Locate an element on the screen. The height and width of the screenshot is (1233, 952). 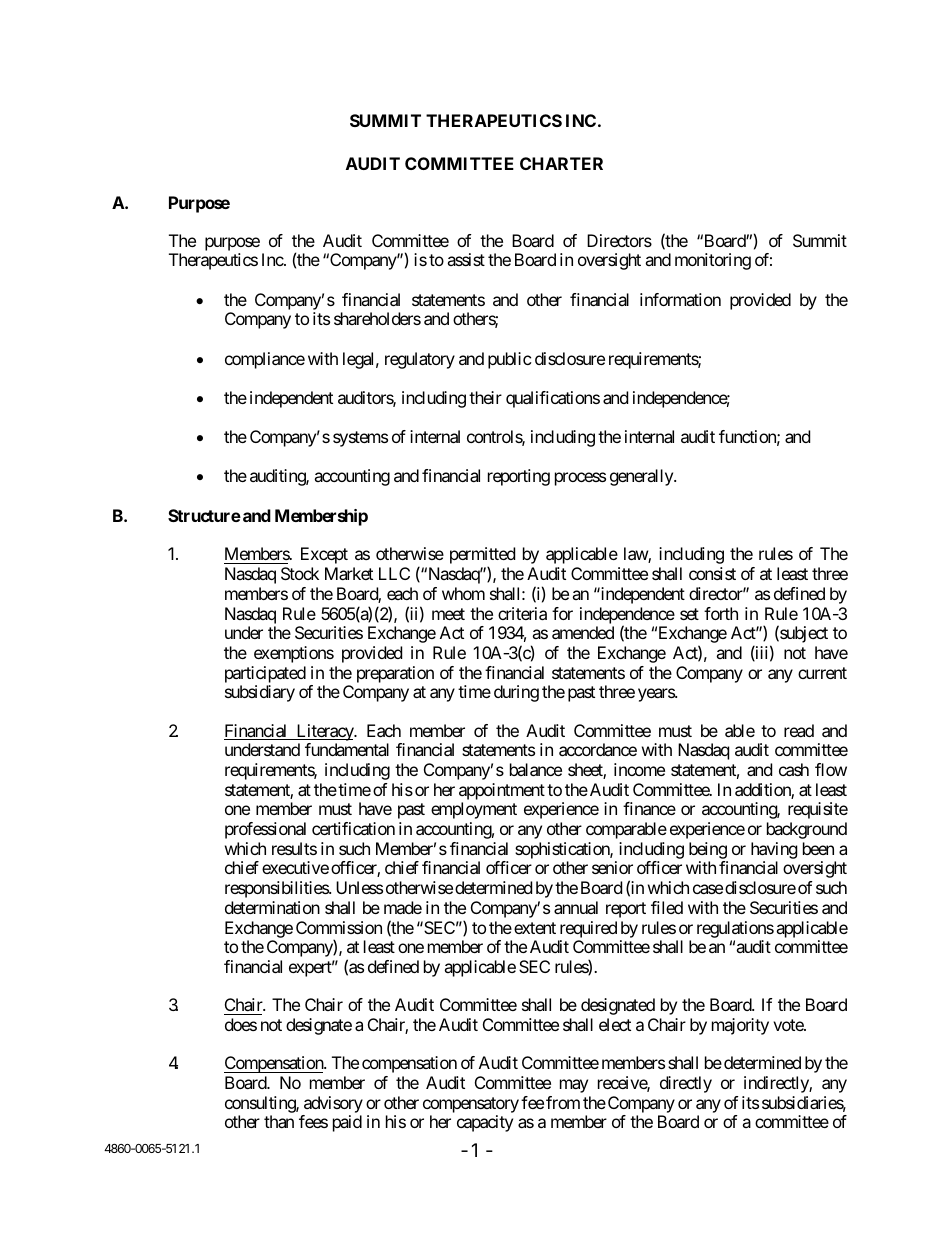
participated is located at coordinates (265, 674).
